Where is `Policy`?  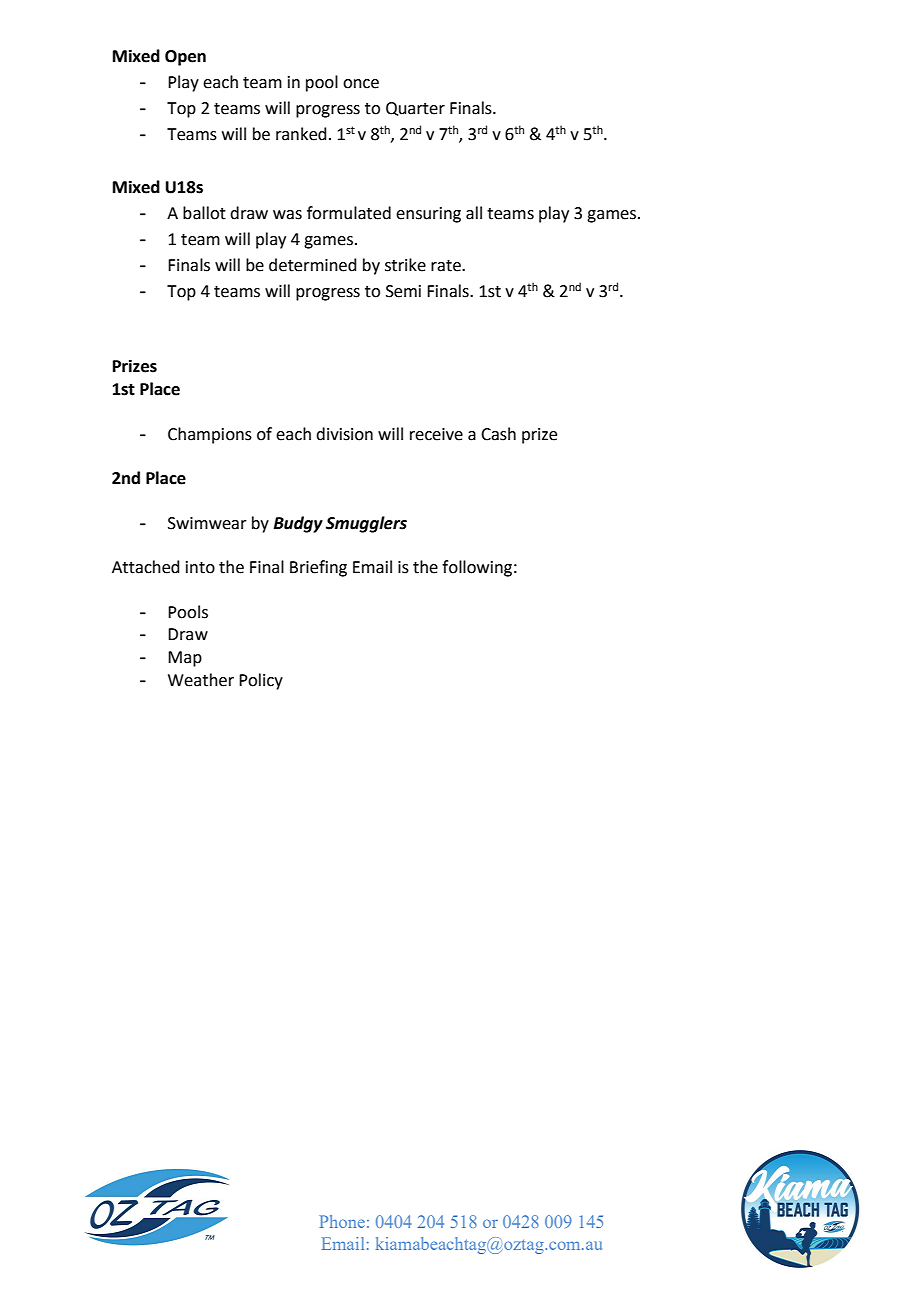
Policy is located at coordinates (261, 681).
